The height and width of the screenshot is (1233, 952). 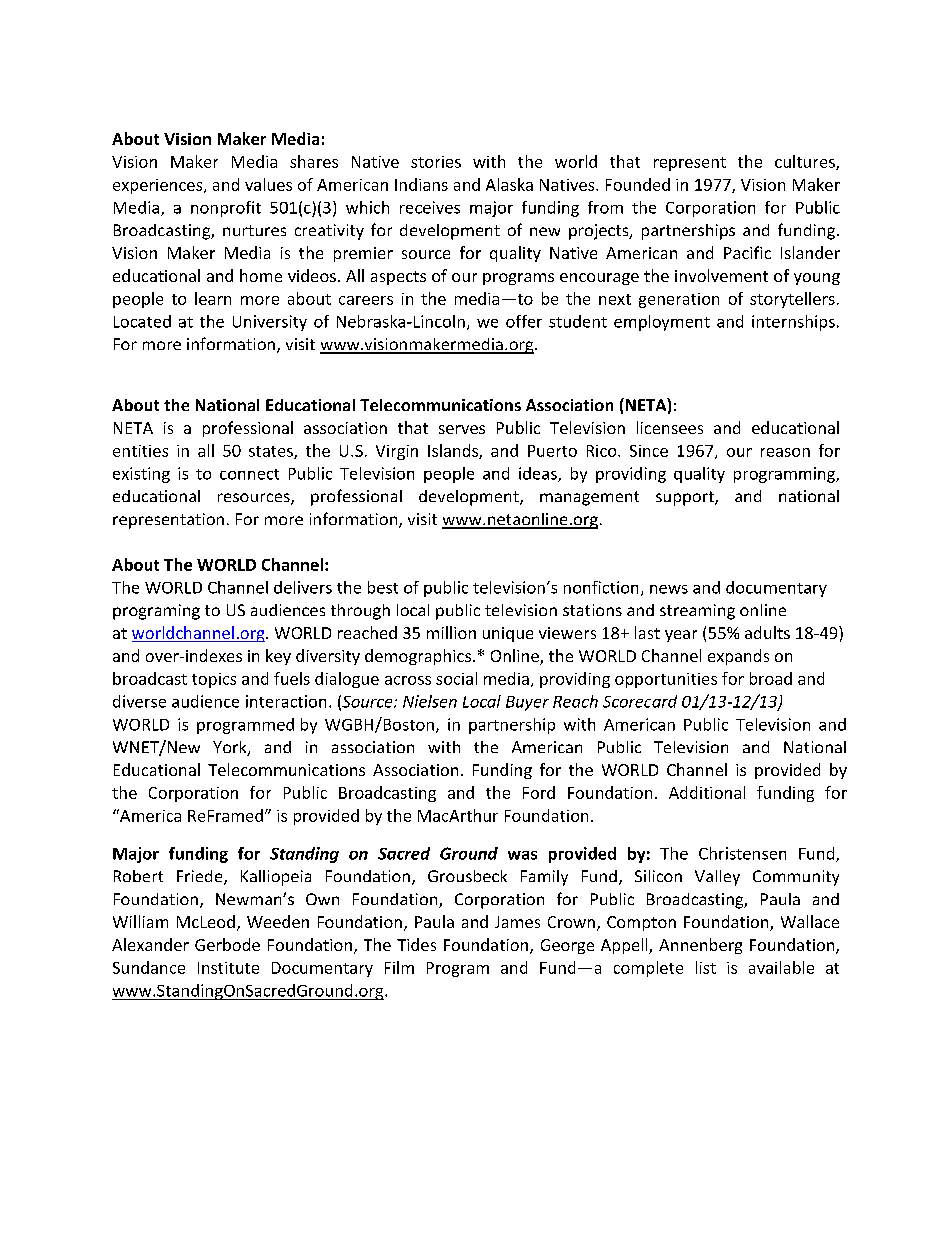 What do you see at coordinates (509, 184) in the screenshot?
I see `Alaska` at bounding box center [509, 184].
